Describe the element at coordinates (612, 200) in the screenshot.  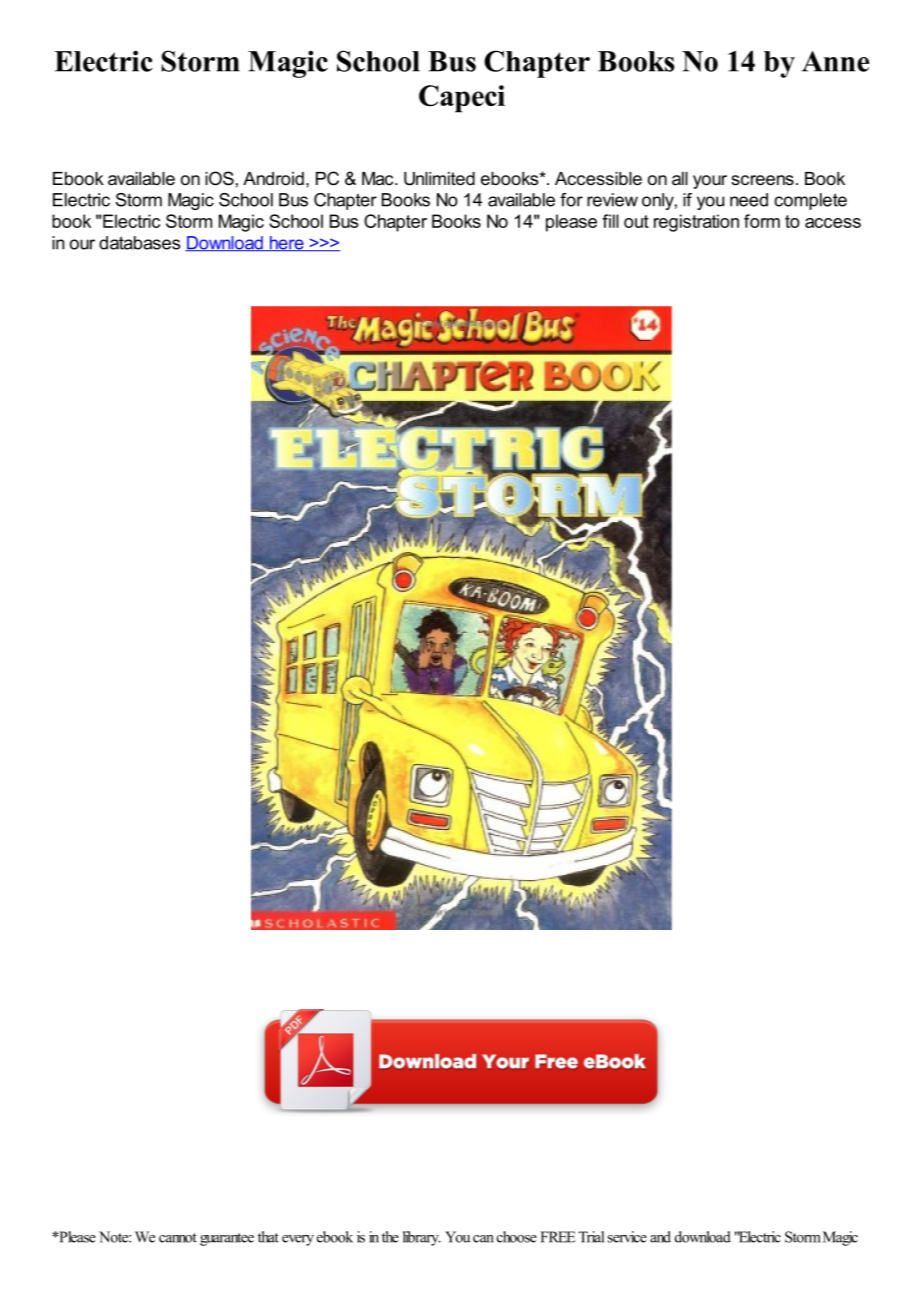
I see `review` at that location.
